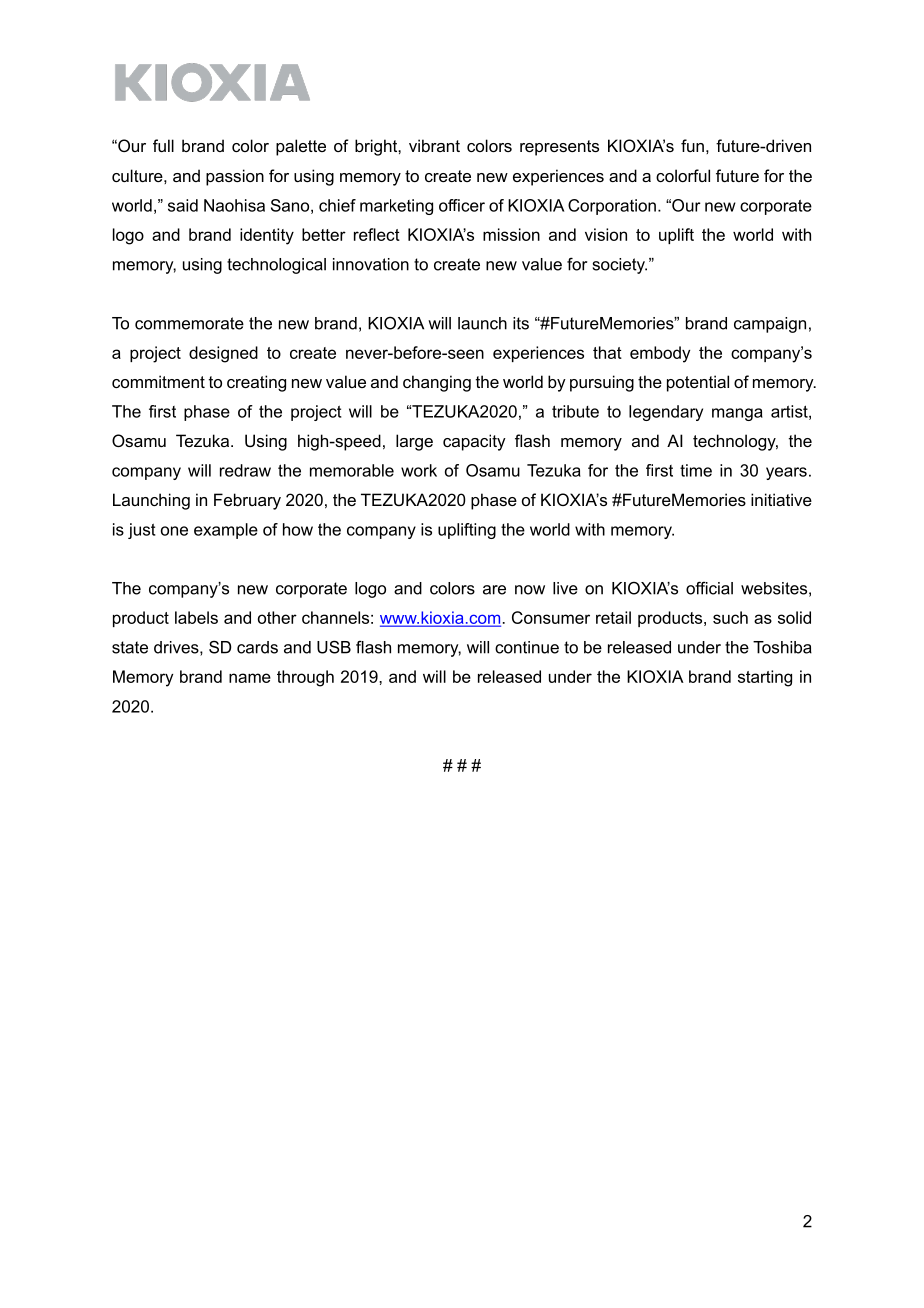 This screenshot has height=1308, width=924. Describe the element at coordinates (434, 145) in the screenshot. I see `vibrant` at that location.
